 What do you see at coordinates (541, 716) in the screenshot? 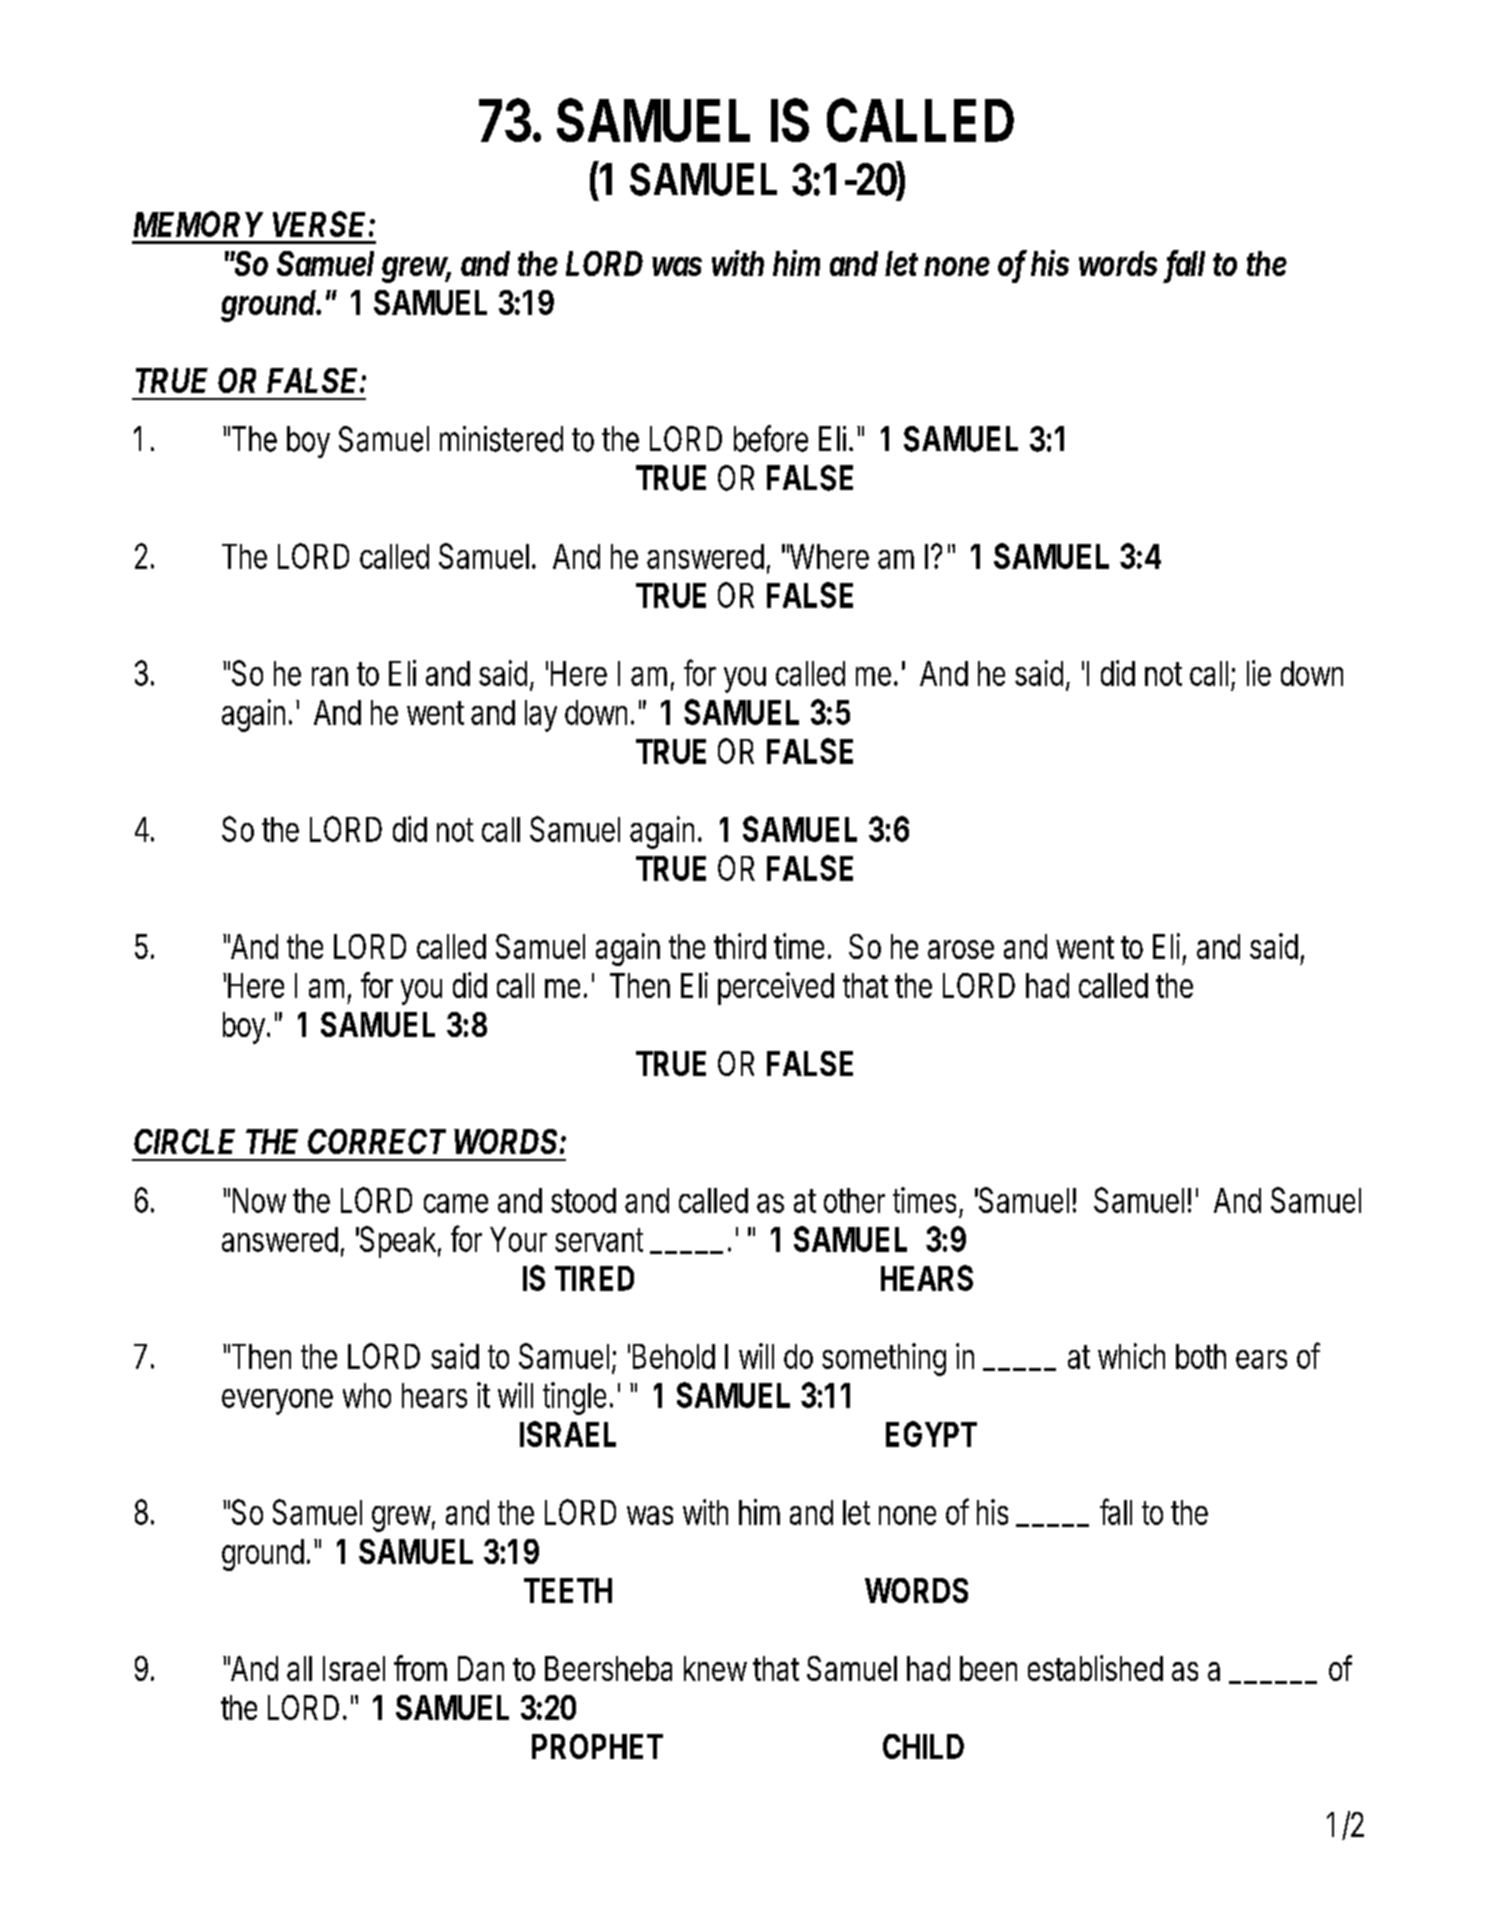
I see `lay` at bounding box center [541, 716].
